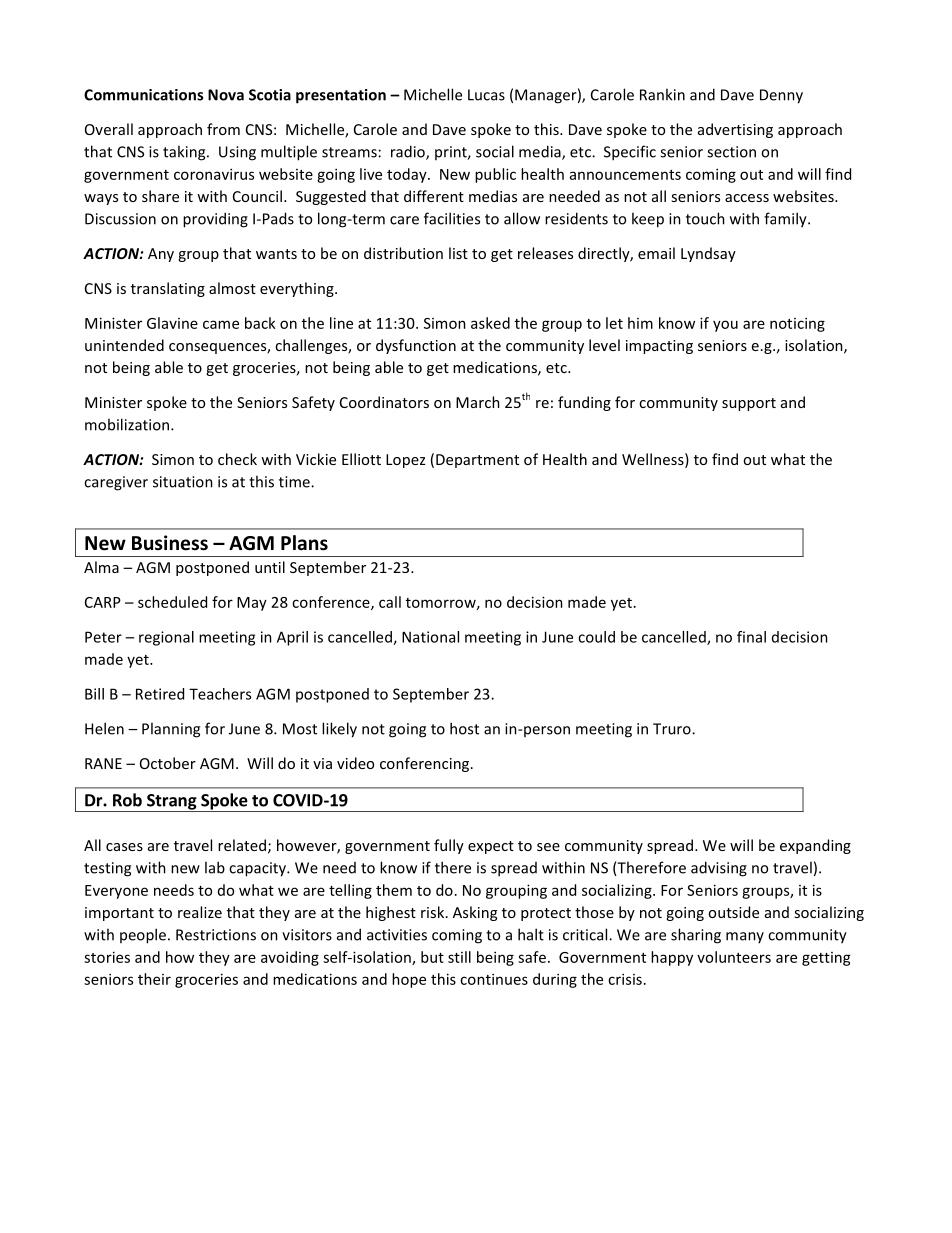 The height and width of the page is (1233, 952). Describe the element at coordinates (735, 130) in the page. I see `advertising` at that location.
